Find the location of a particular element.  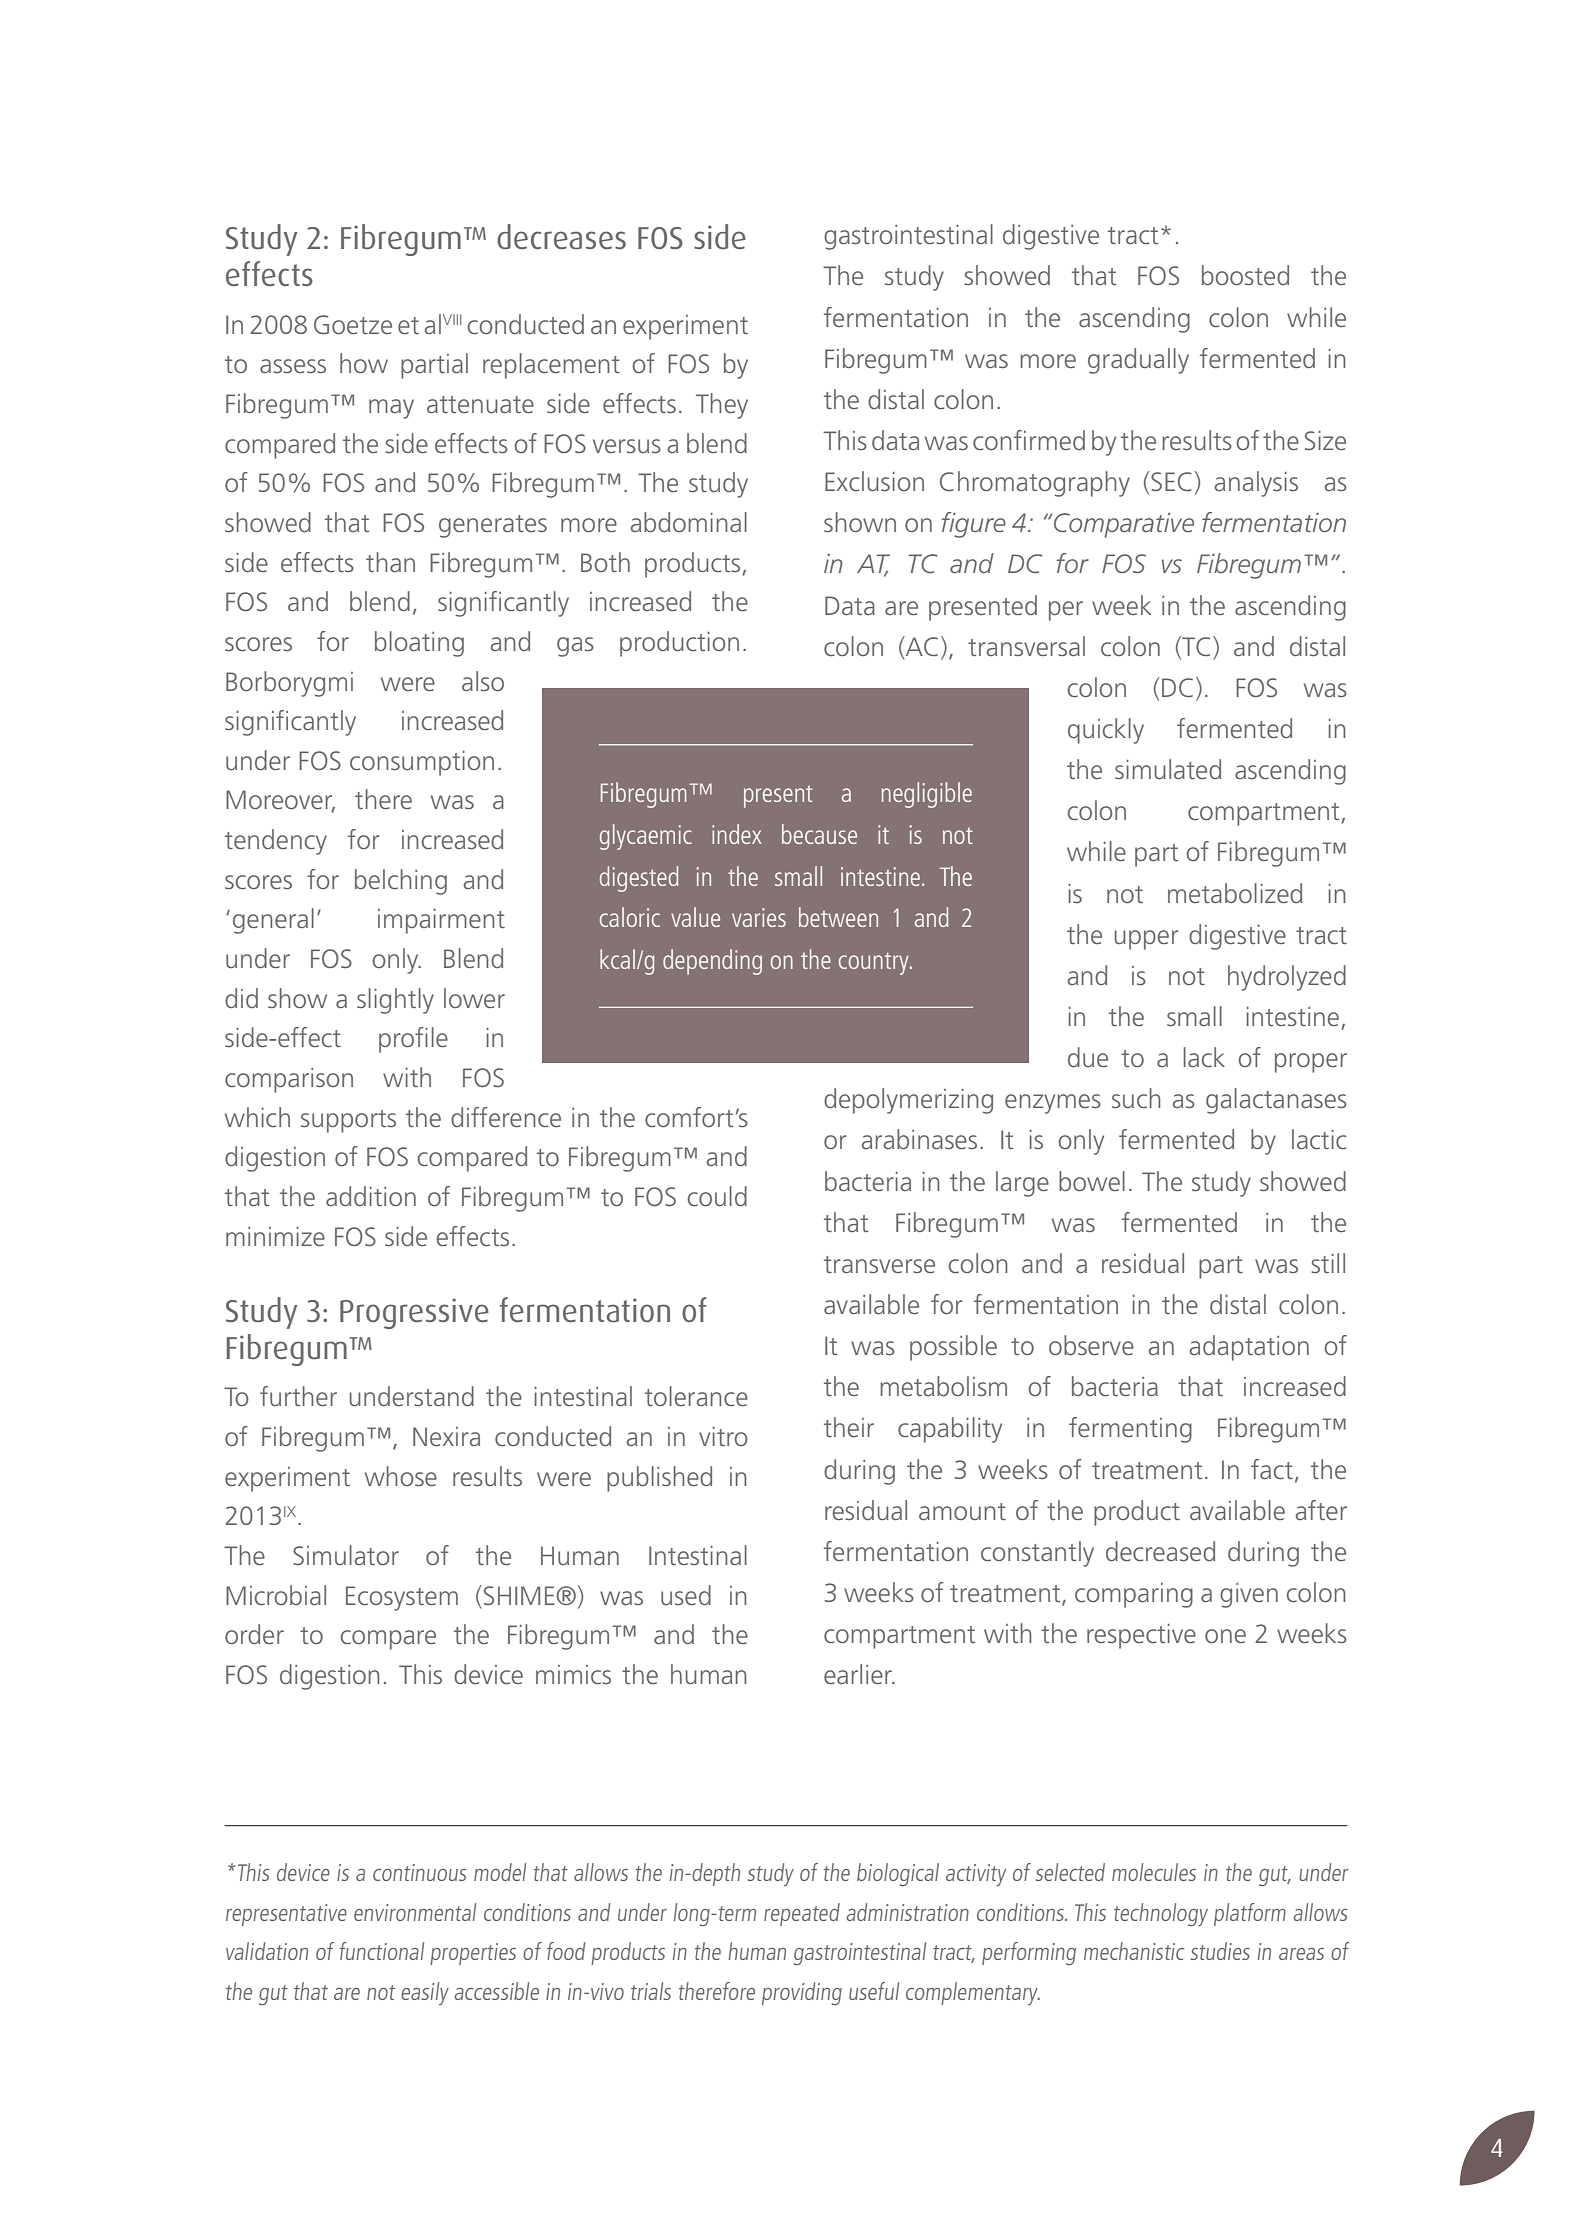

adaptation is located at coordinates (1249, 1348).
